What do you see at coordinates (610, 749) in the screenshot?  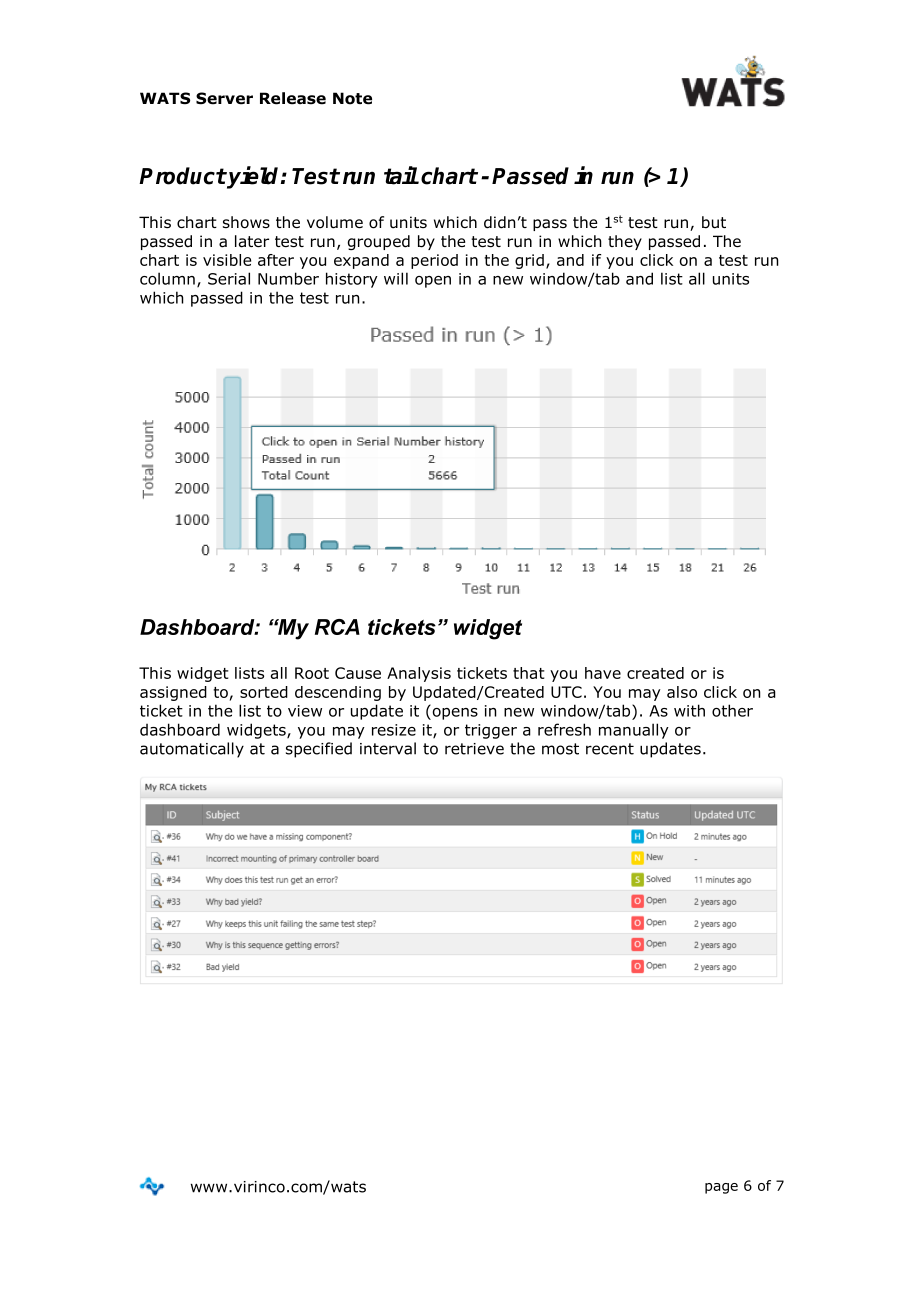 I see `recent` at bounding box center [610, 749].
